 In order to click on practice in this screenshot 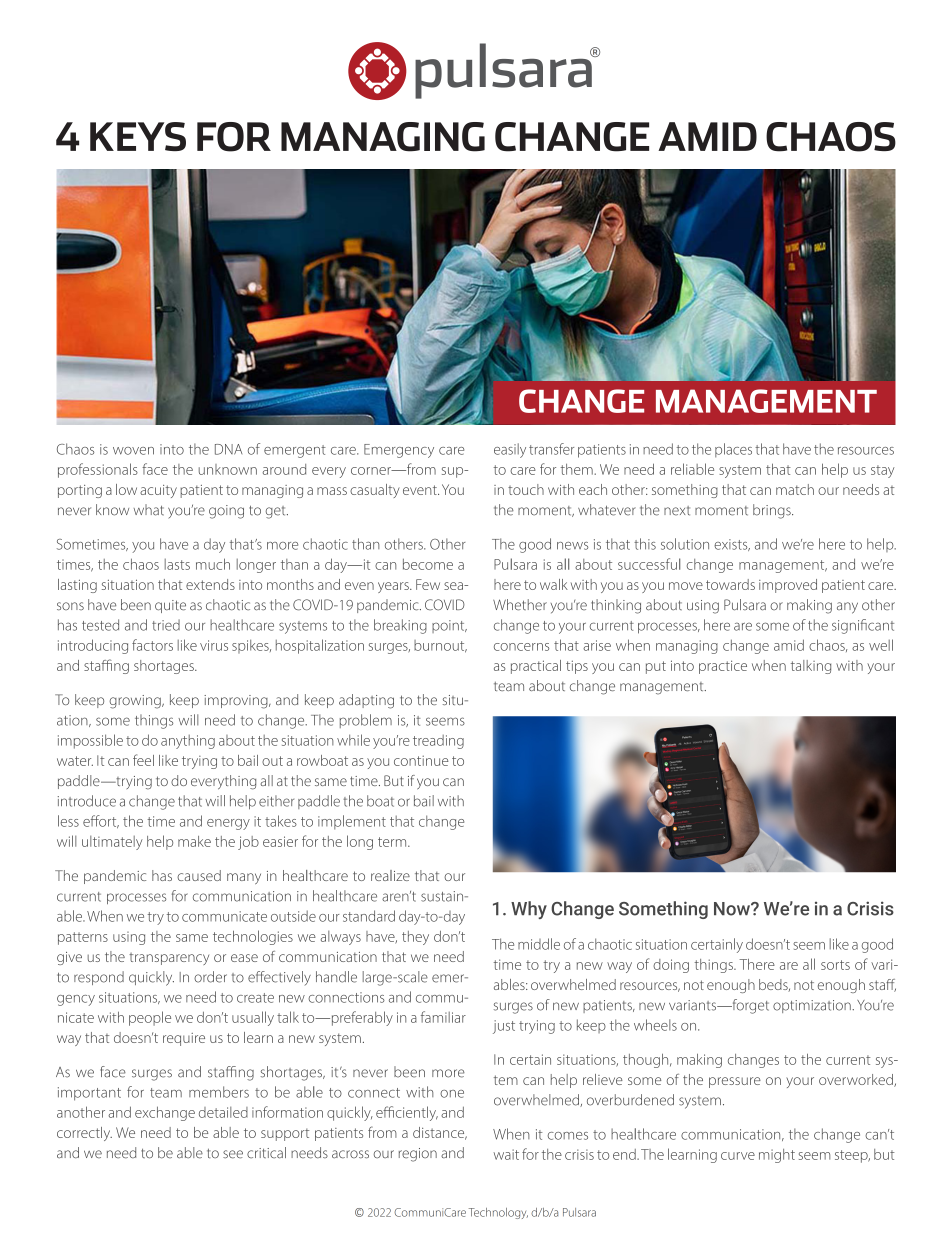, I will do `click(723, 667)`.
